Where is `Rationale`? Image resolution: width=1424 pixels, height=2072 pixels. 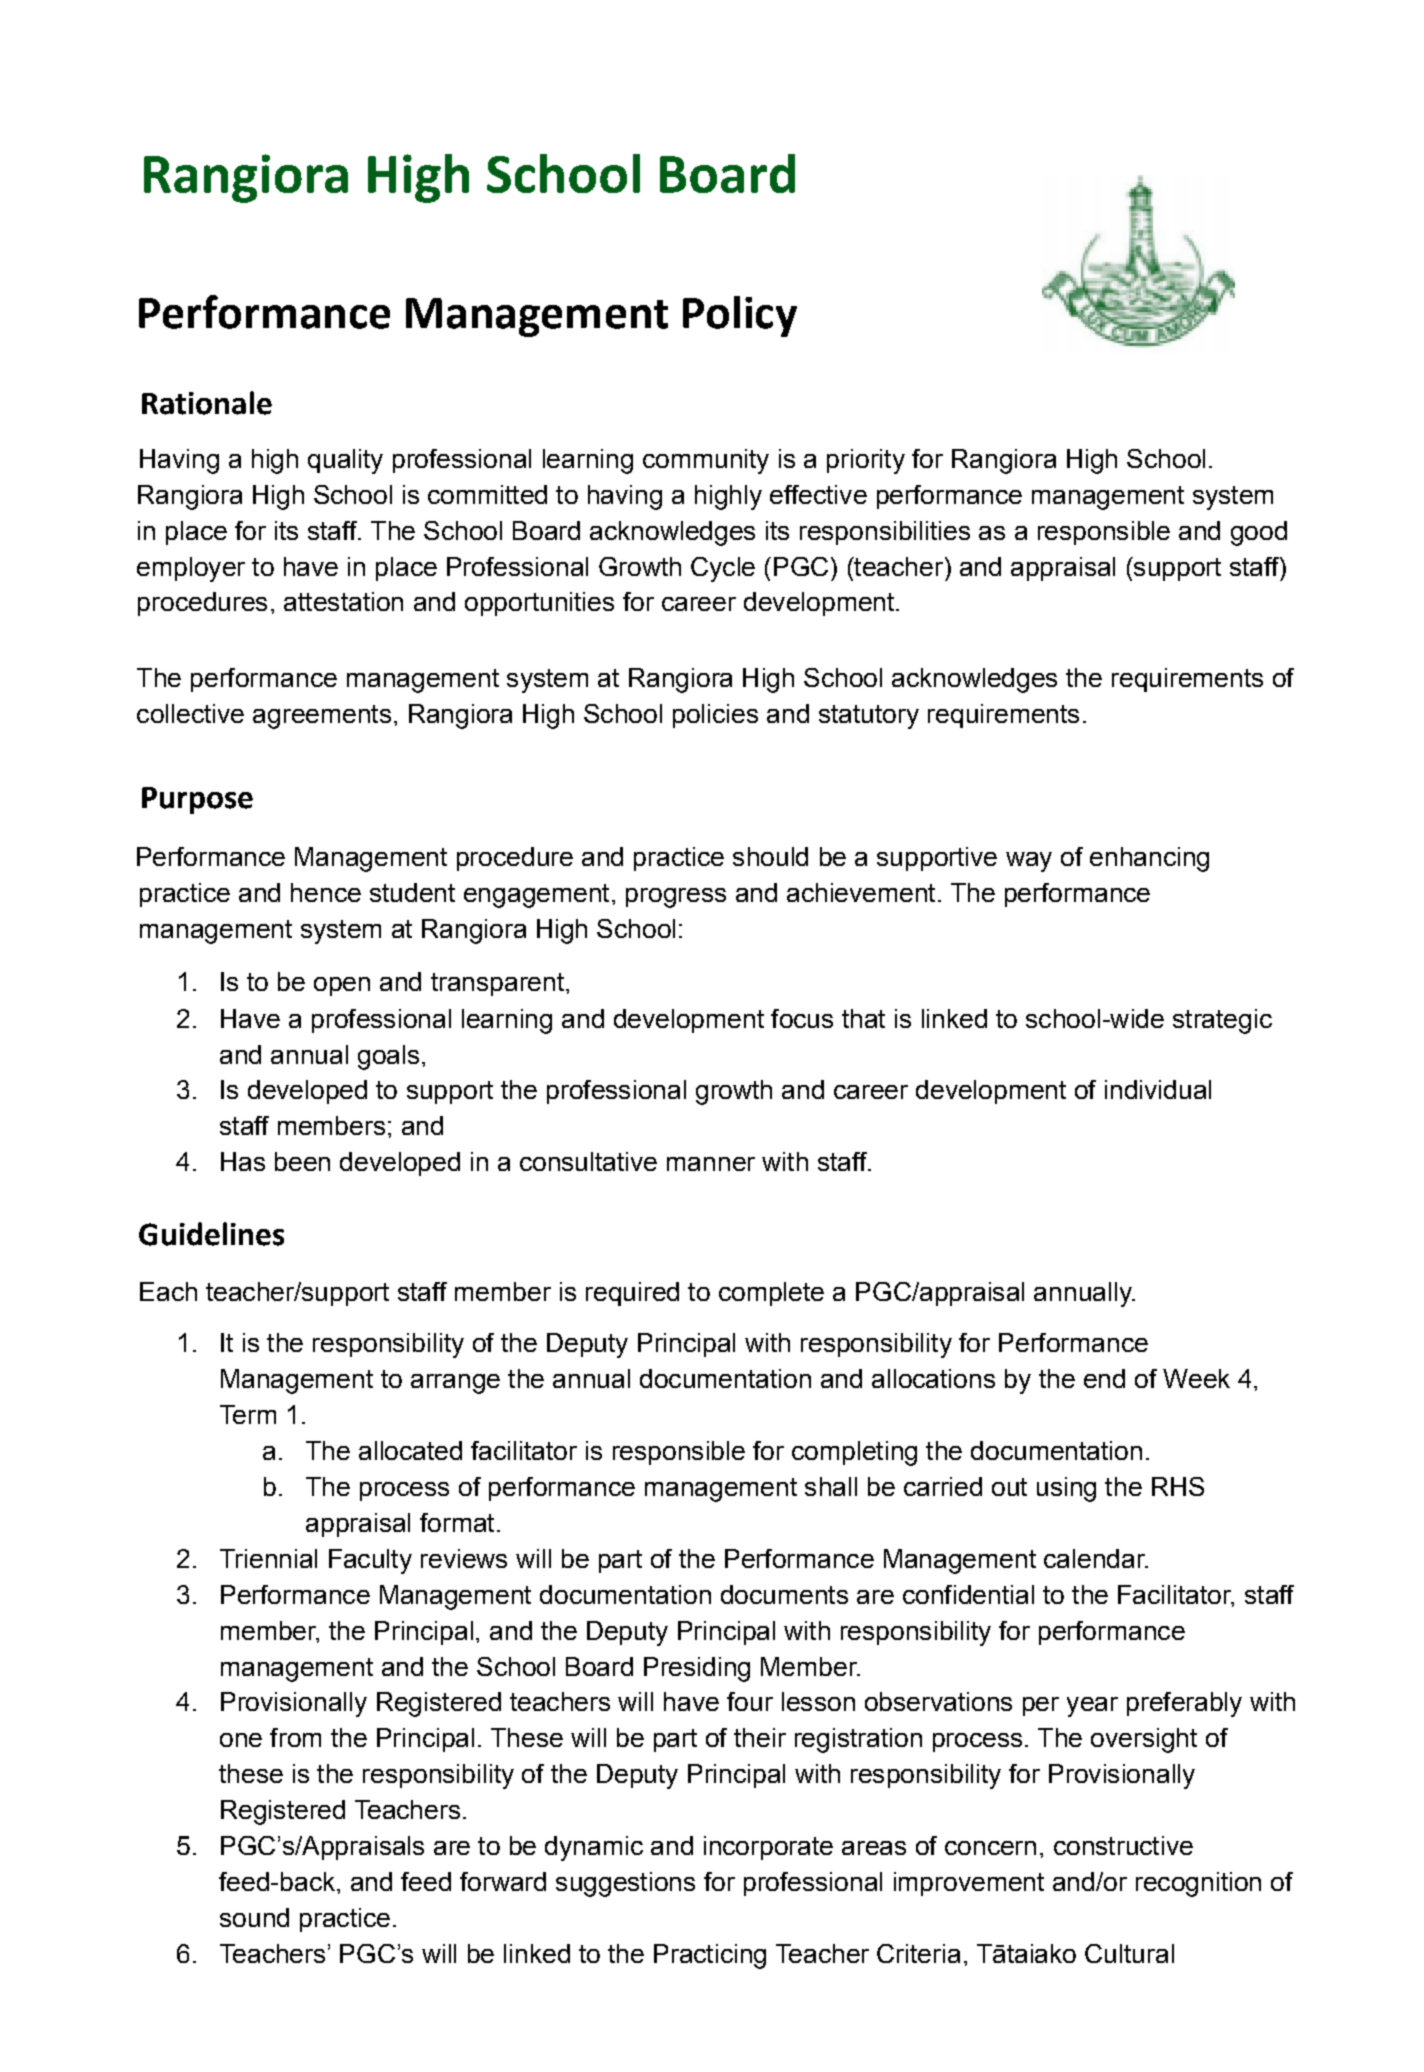
Rationale is located at coordinates (207, 403).
